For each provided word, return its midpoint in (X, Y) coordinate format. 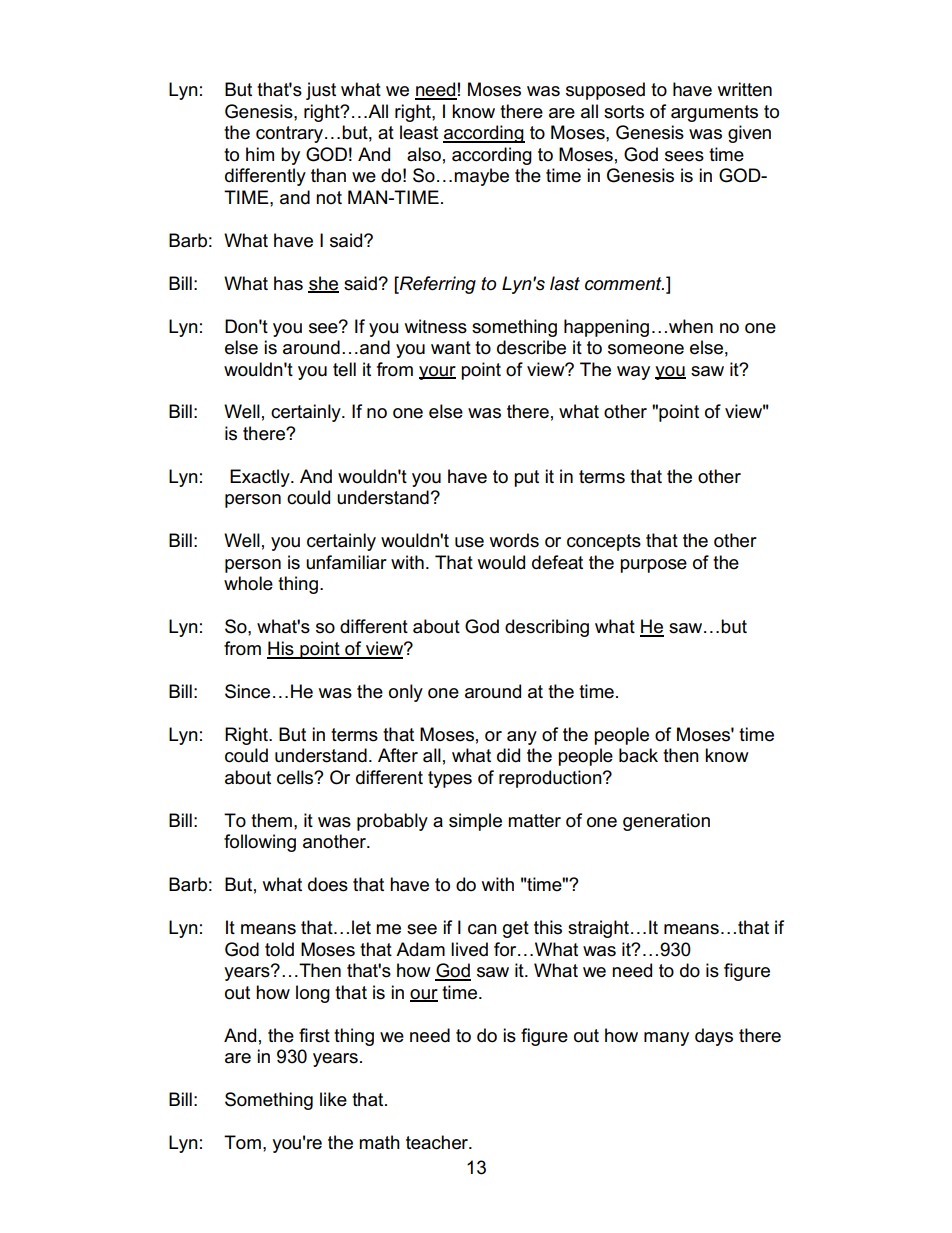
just (321, 91)
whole (248, 583)
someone (646, 349)
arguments (714, 113)
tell (344, 369)
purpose (653, 566)
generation (666, 822)
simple (475, 822)
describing (547, 628)
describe (531, 347)
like (333, 1099)
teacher (438, 1142)
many (666, 1039)
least (419, 132)
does (328, 884)
